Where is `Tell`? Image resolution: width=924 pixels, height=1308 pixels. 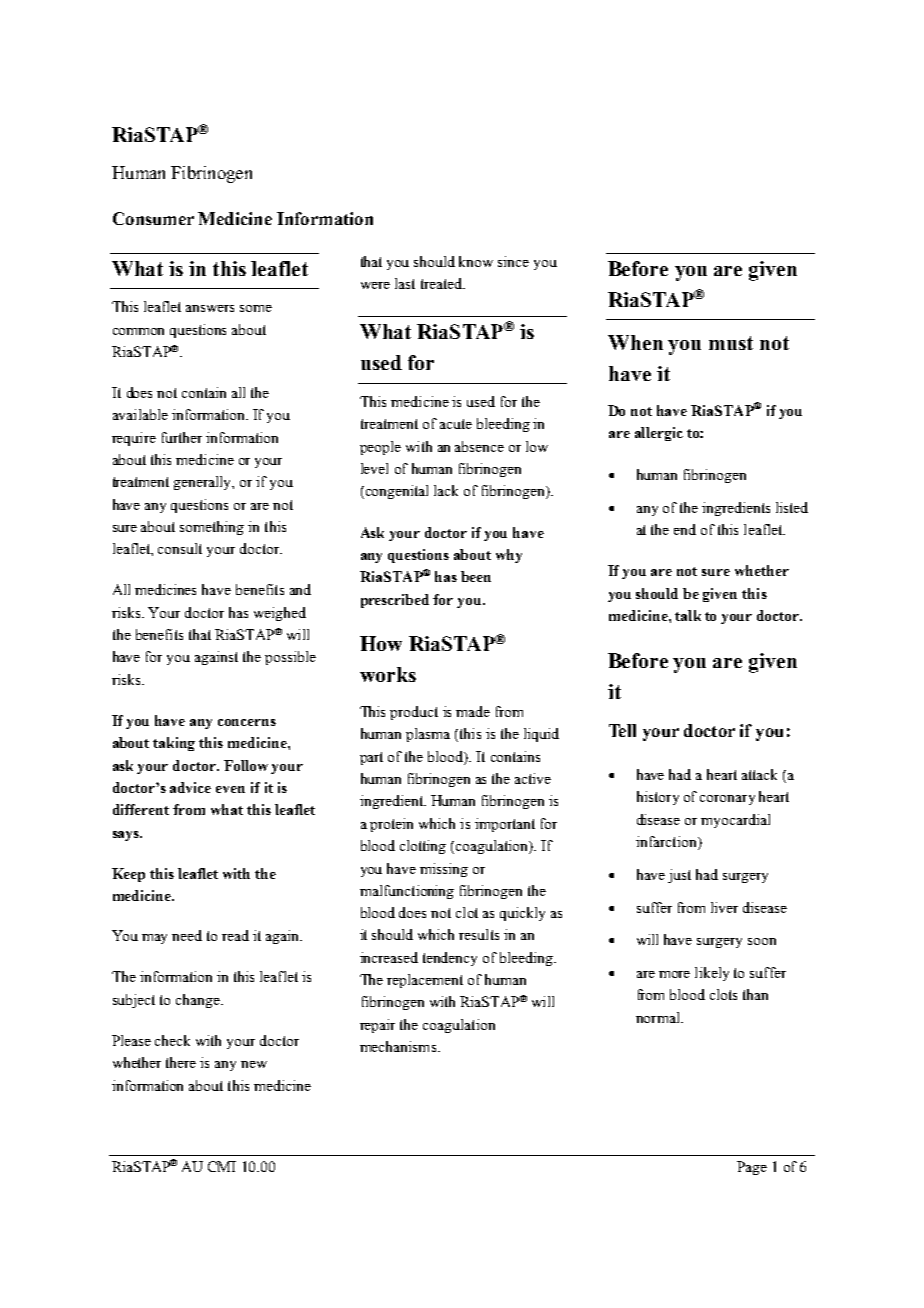
Tell is located at coordinates (622, 730).
